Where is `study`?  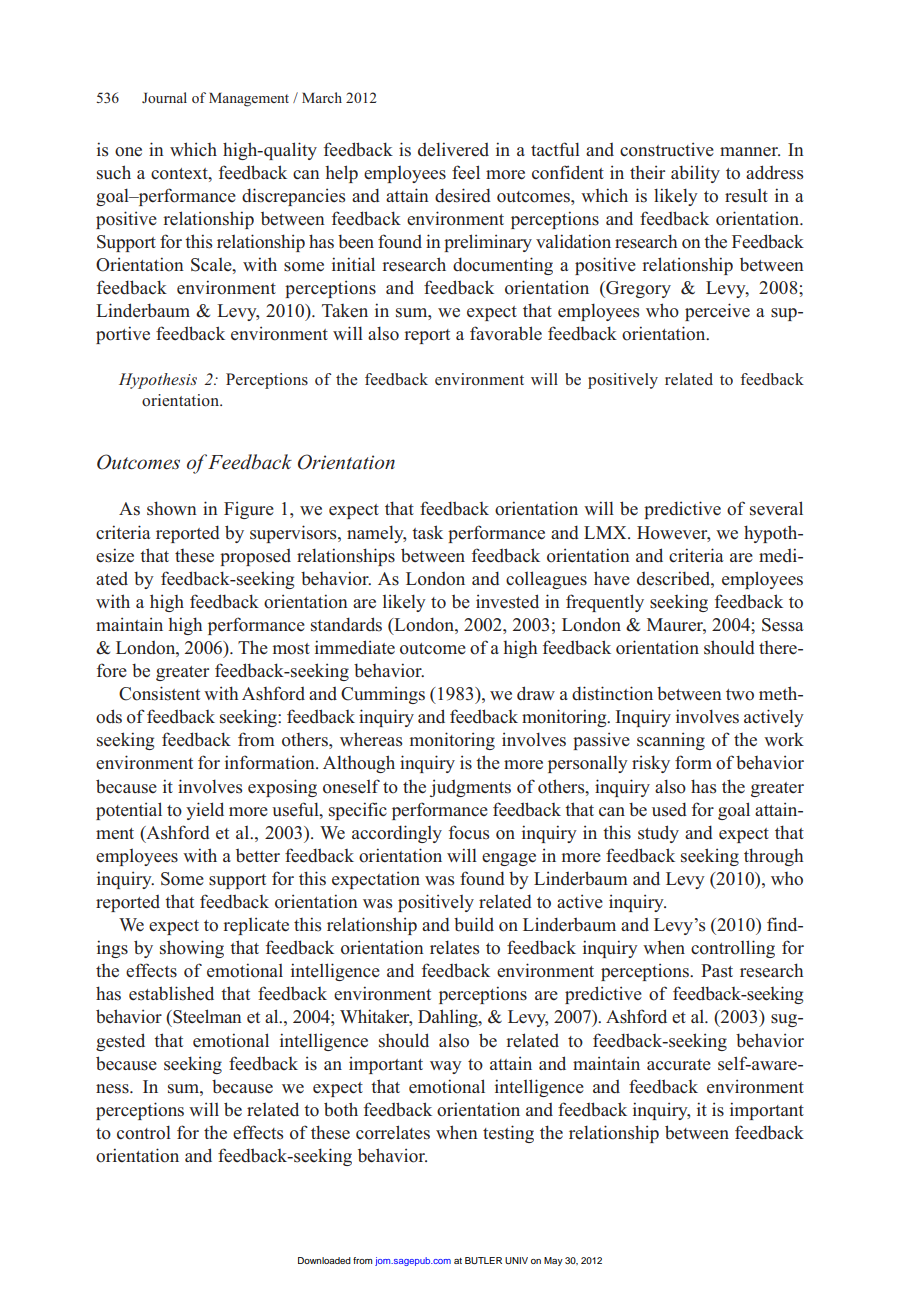 study is located at coordinates (658, 834).
